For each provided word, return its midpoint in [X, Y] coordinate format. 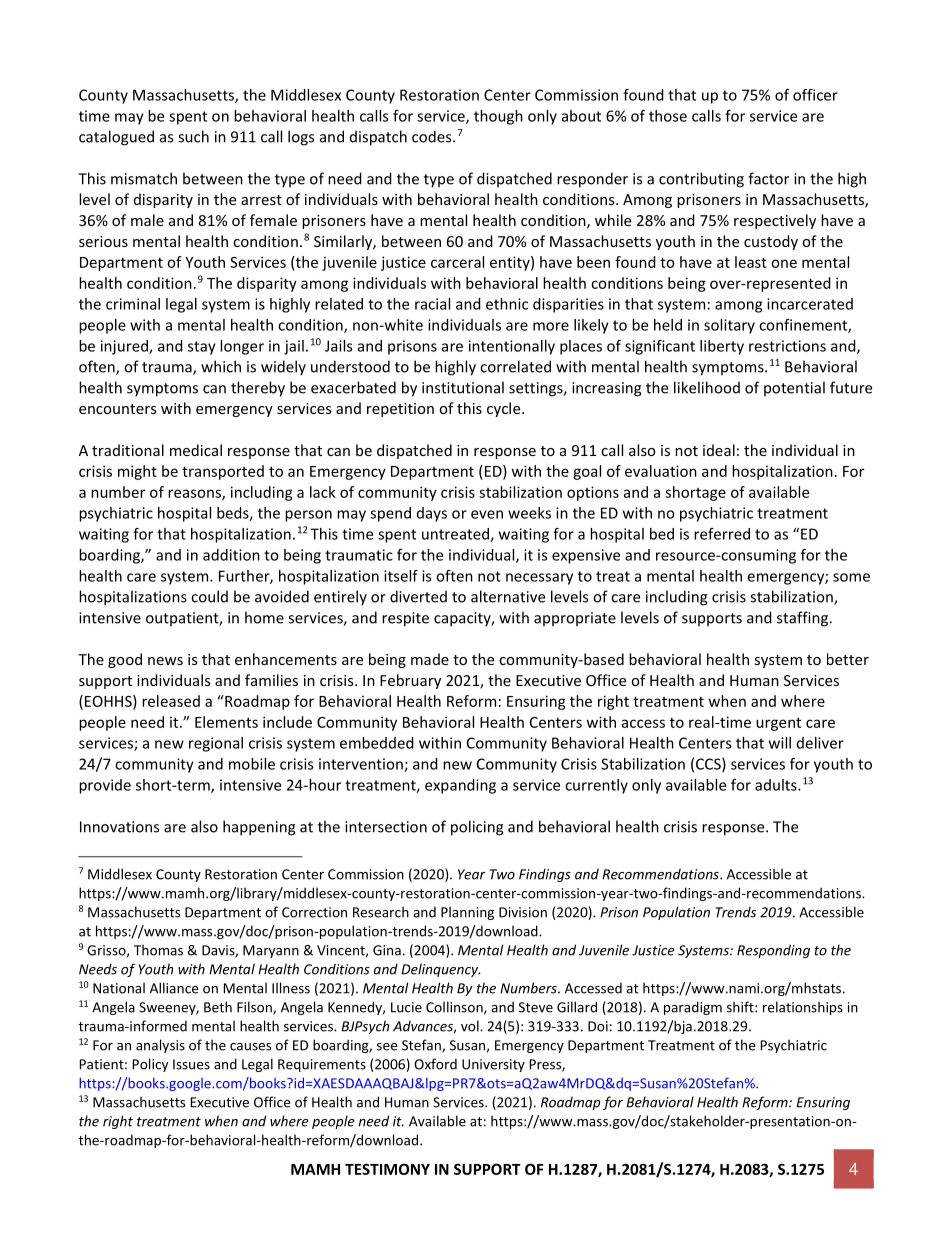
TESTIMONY [387, 1169]
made [430, 659]
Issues [191, 1064]
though [498, 117]
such [193, 136]
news [165, 661]
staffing [803, 619]
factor [768, 178]
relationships [803, 1008]
